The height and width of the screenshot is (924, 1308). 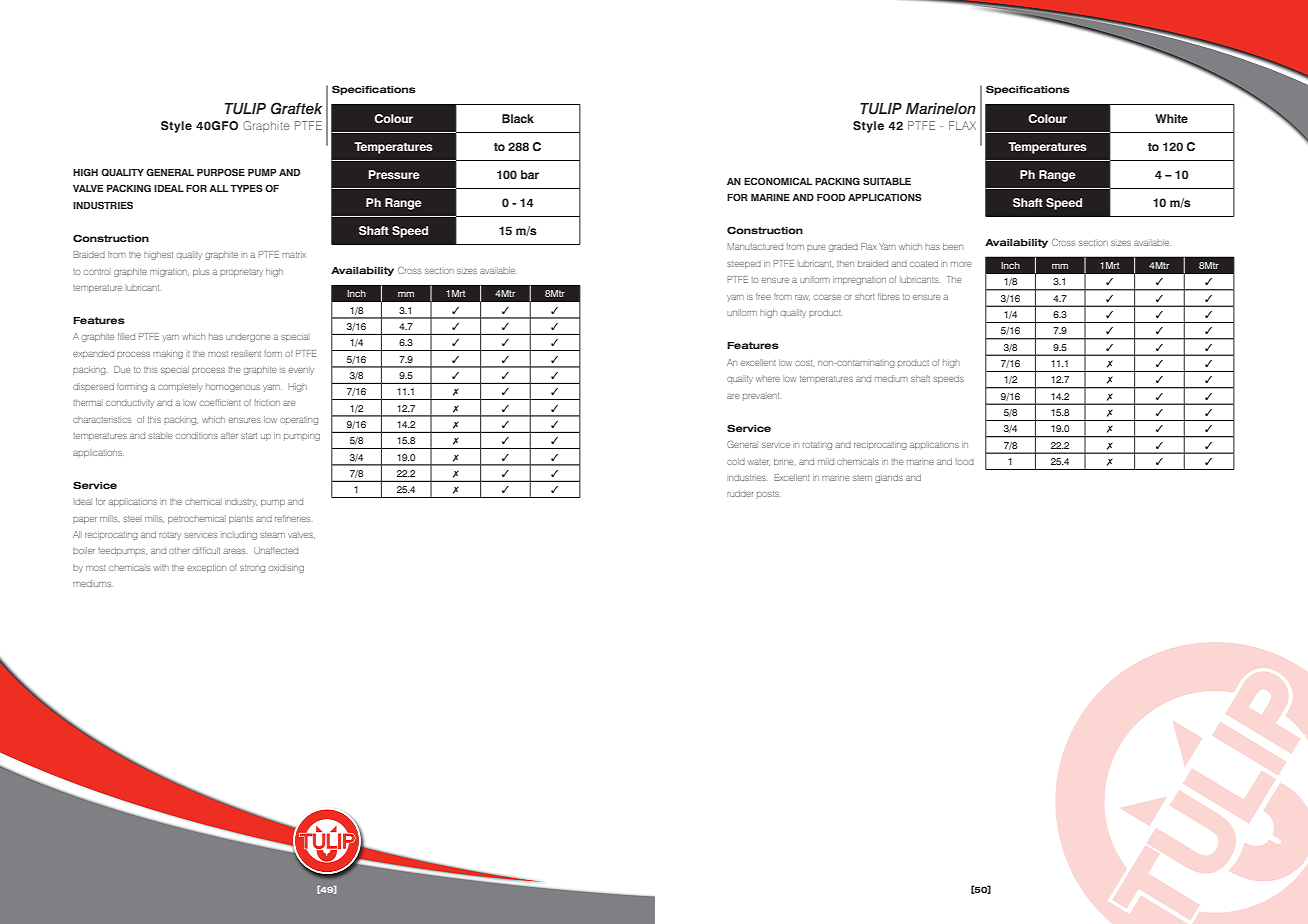 I want to click on rudder, so click(x=740, y=493).
